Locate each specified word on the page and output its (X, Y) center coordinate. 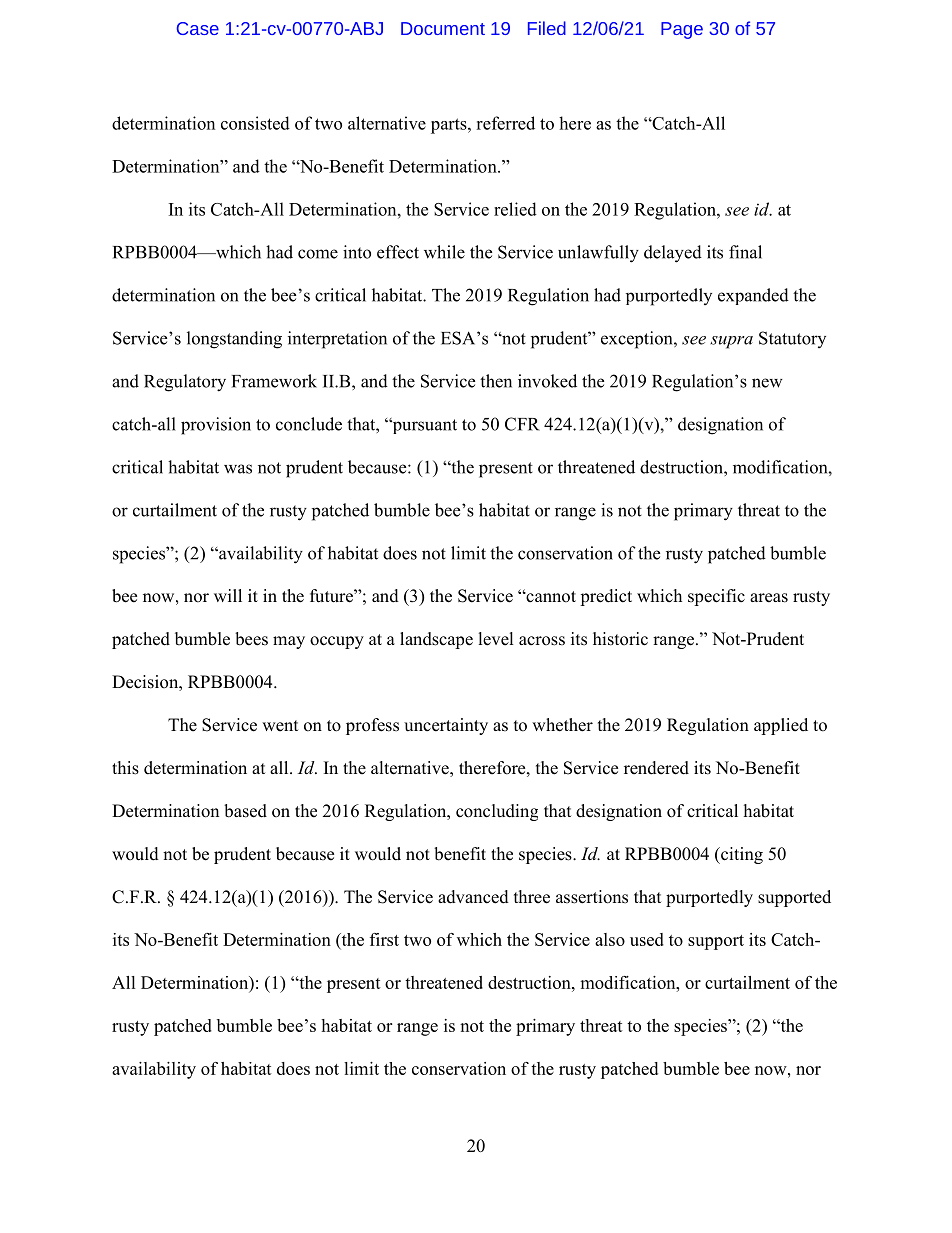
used (647, 939)
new (767, 383)
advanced (473, 897)
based (245, 811)
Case (198, 28)
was (238, 469)
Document (443, 28)
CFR (522, 424)
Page (682, 30)
